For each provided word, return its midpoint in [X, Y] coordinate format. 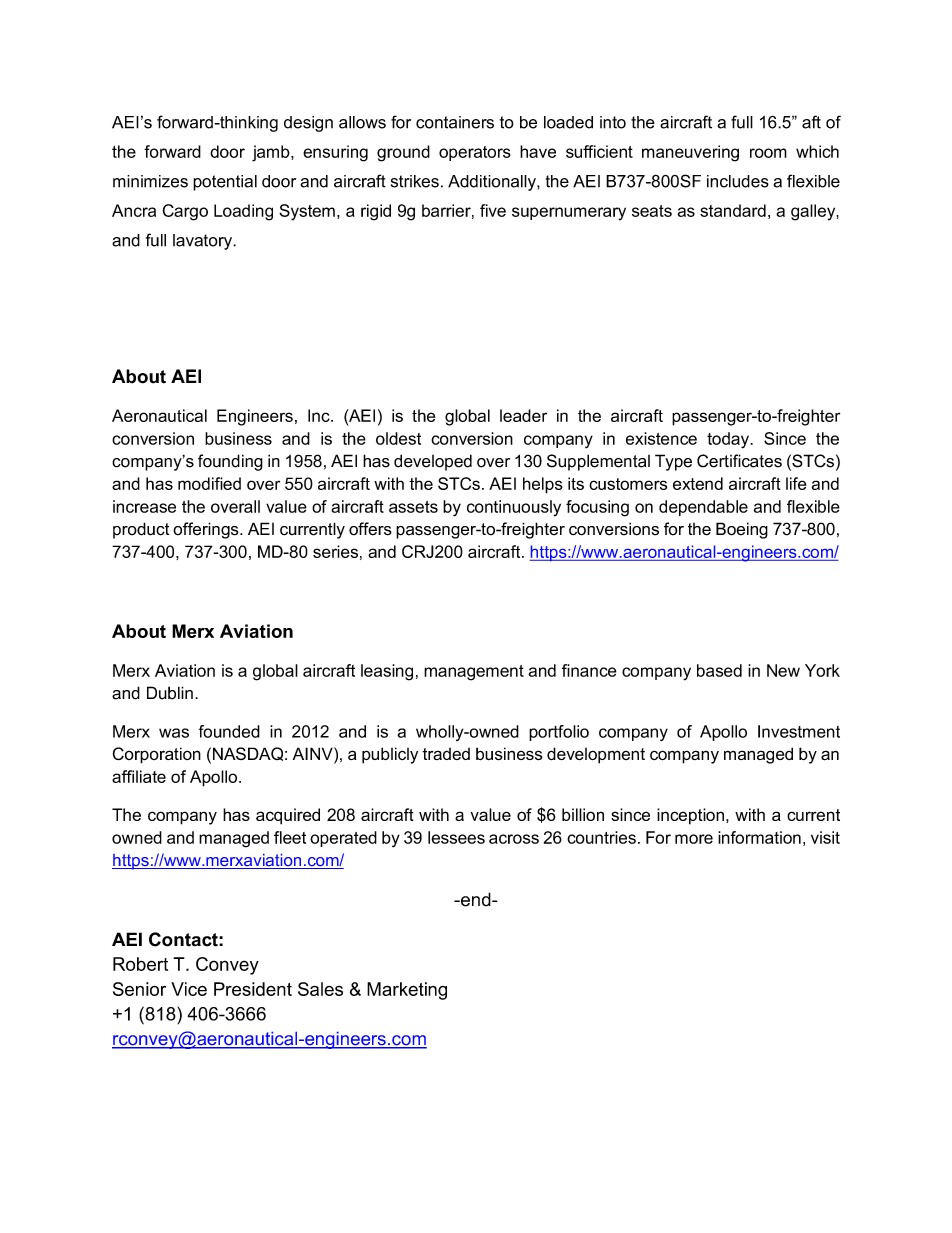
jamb [272, 153]
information [759, 837]
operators [475, 153]
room [768, 153]
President [253, 989]
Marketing [407, 991]
